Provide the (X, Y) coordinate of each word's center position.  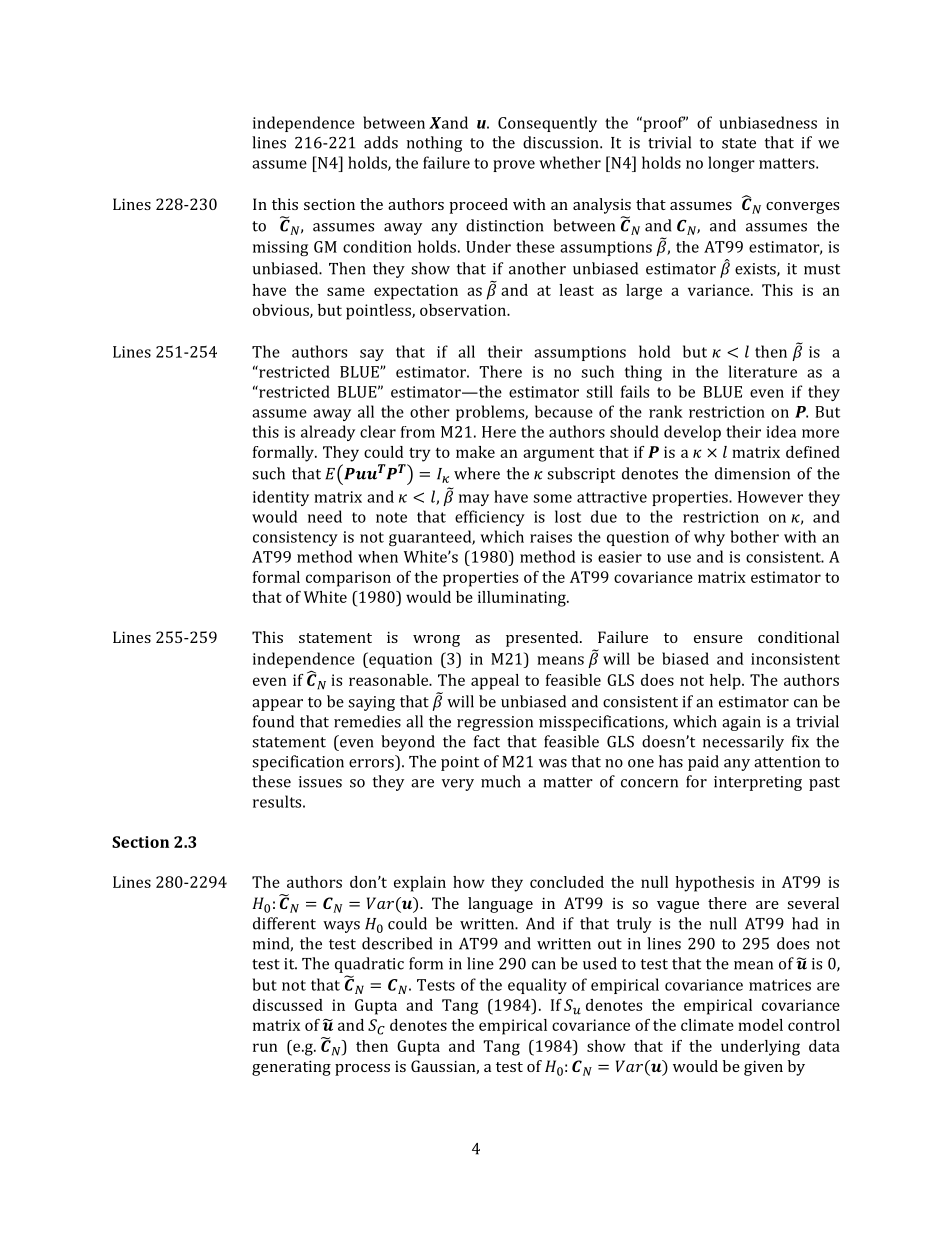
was (553, 763)
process (362, 1070)
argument (558, 455)
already (328, 433)
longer (731, 164)
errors (371, 763)
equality (537, 986)
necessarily (743, 743)
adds (381, 142)
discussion (562, 142)
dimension (752, 473)
